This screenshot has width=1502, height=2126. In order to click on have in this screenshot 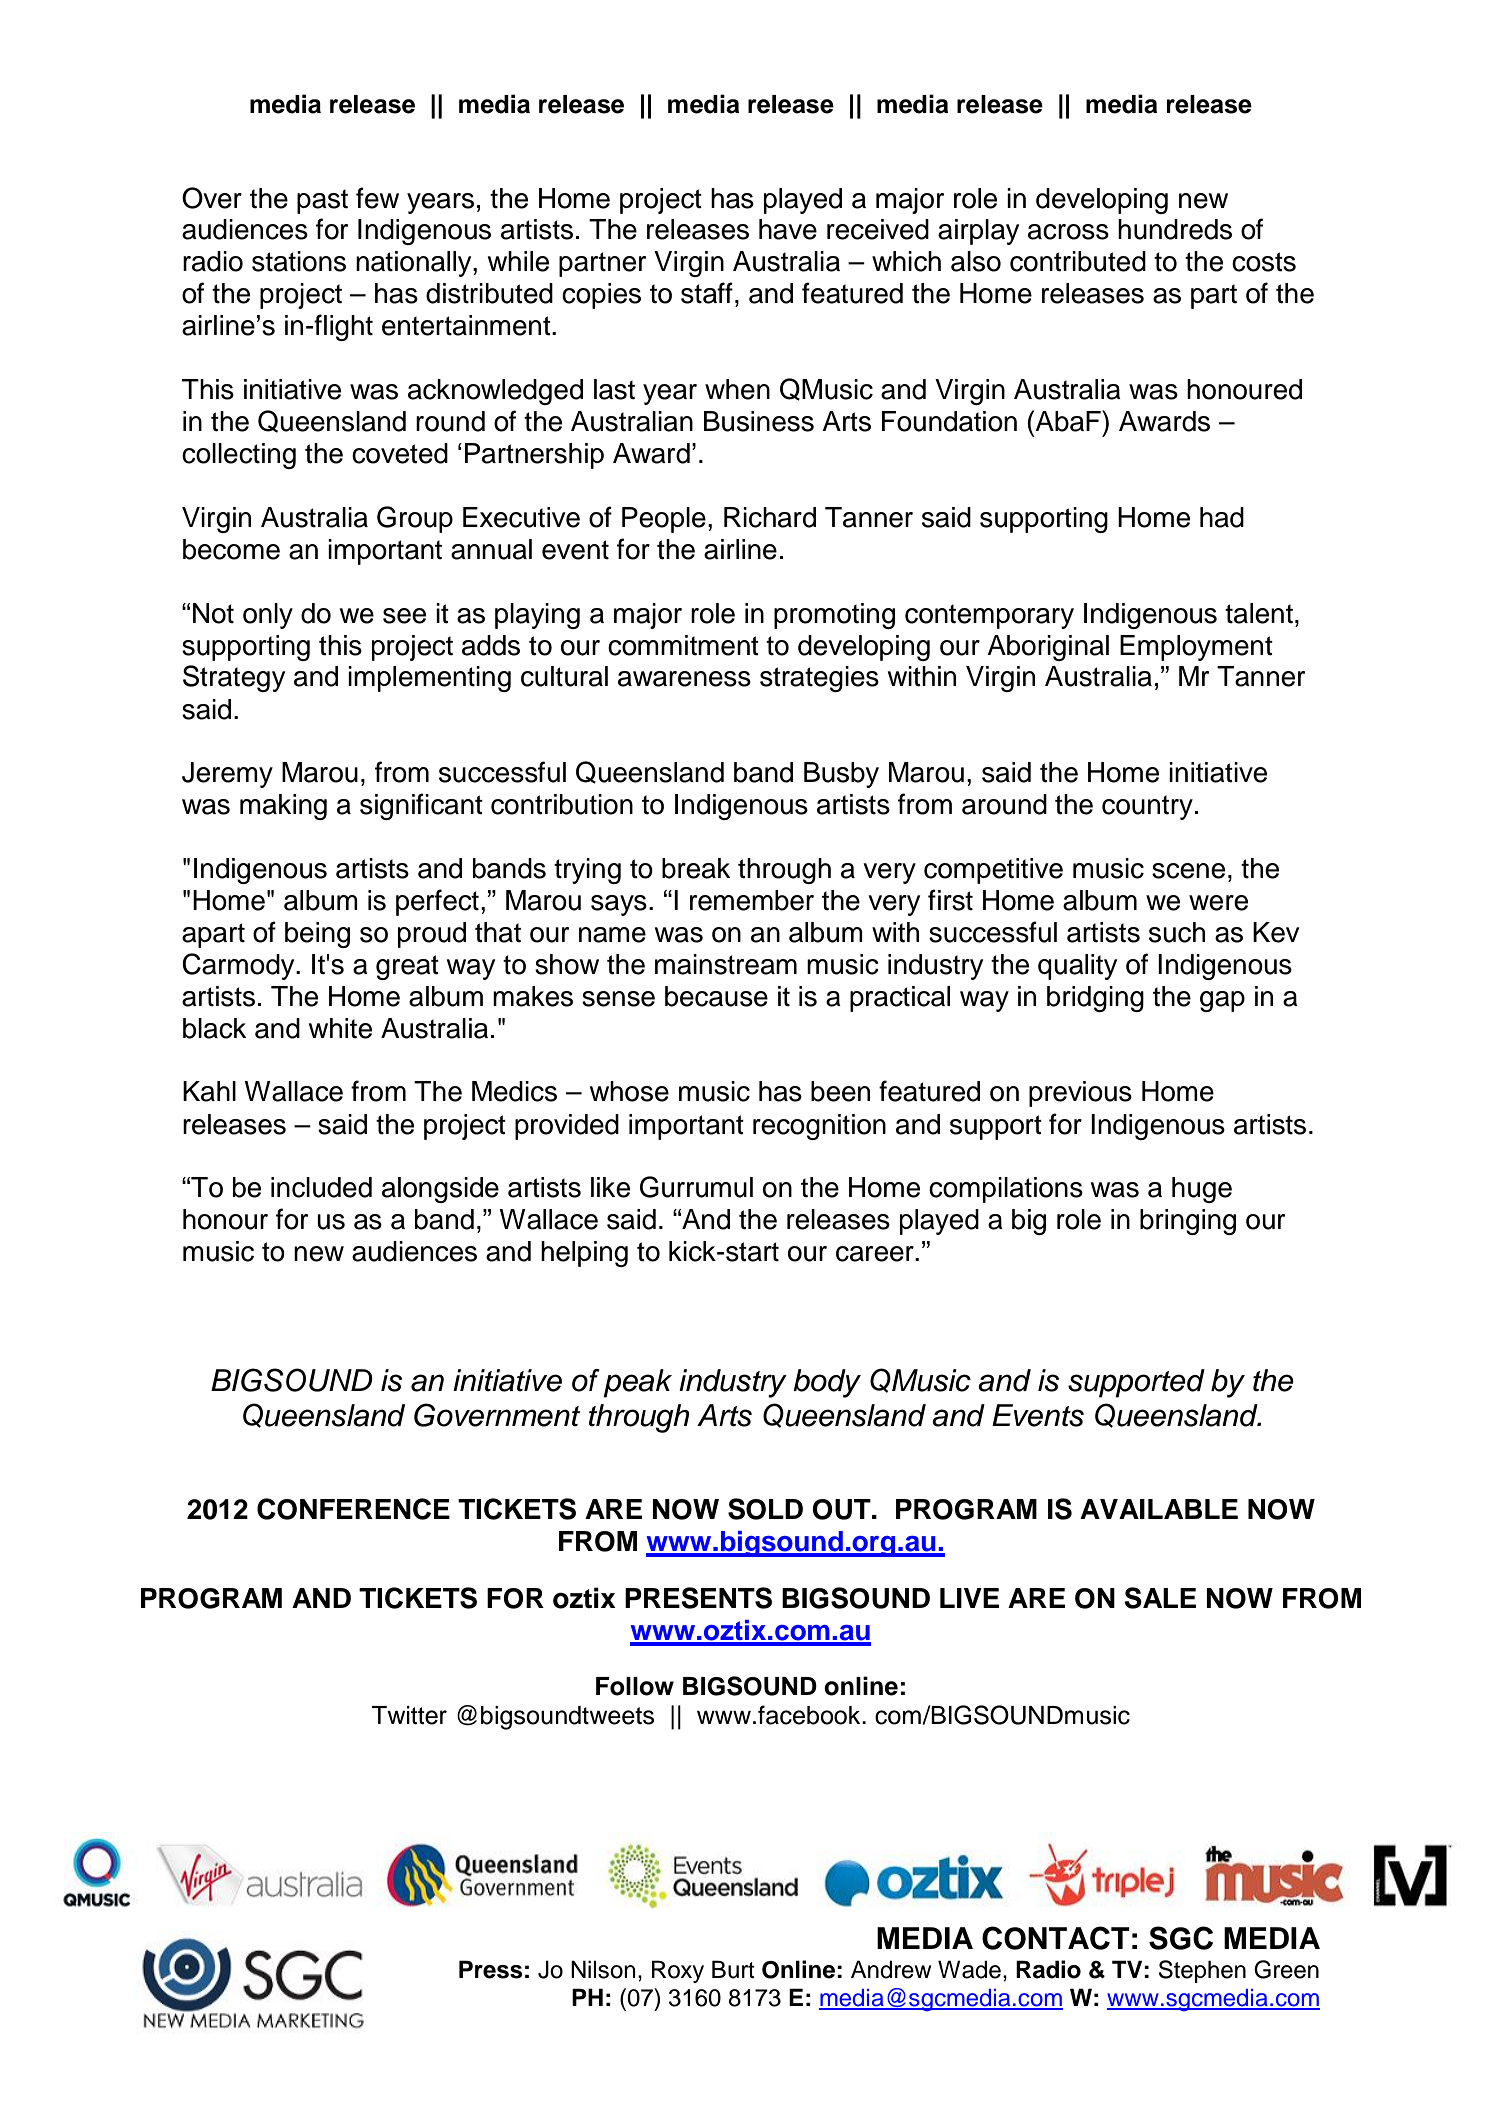, I will do `click(788, 229)`.
